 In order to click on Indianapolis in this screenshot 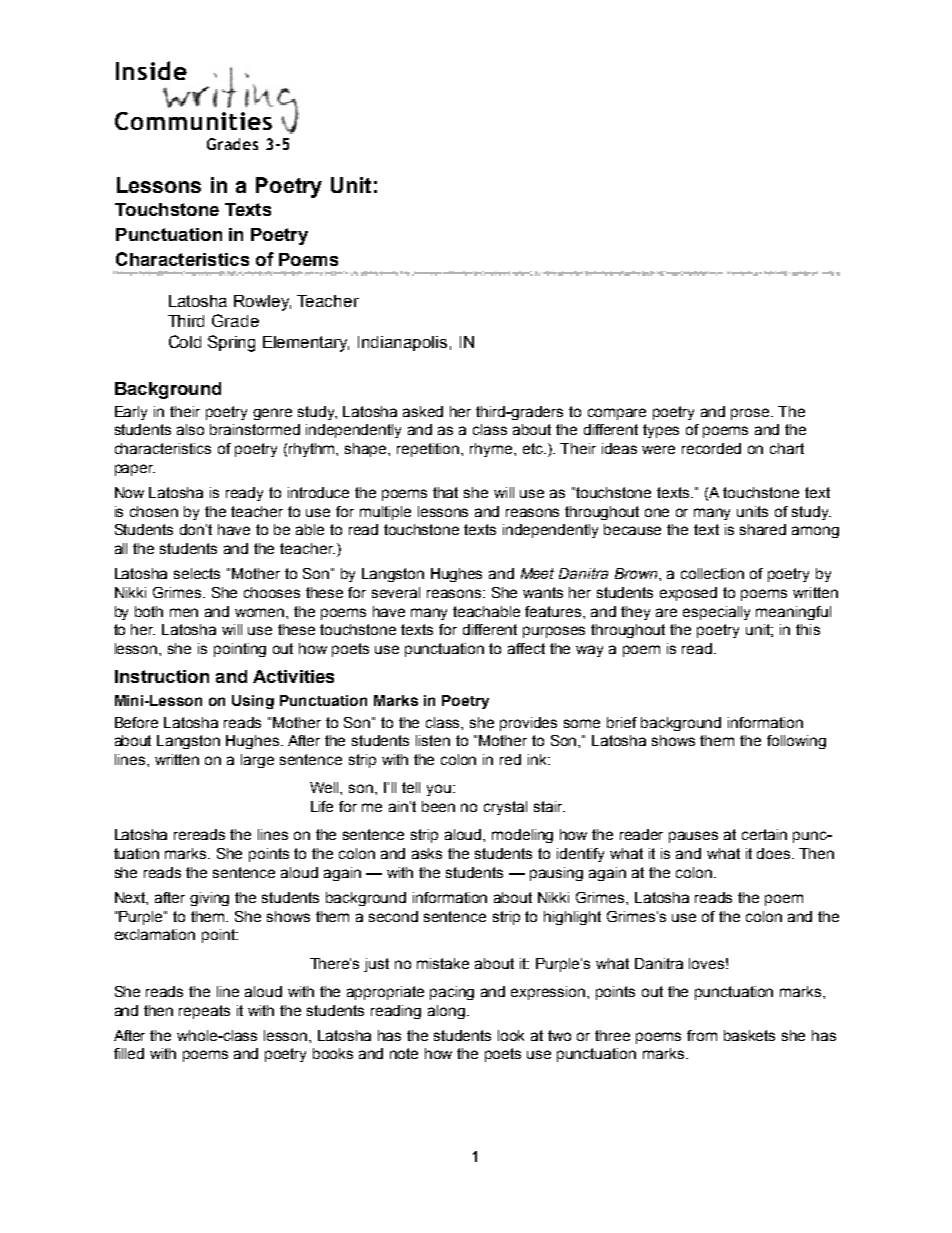, I will do `click(402, 343)`.
